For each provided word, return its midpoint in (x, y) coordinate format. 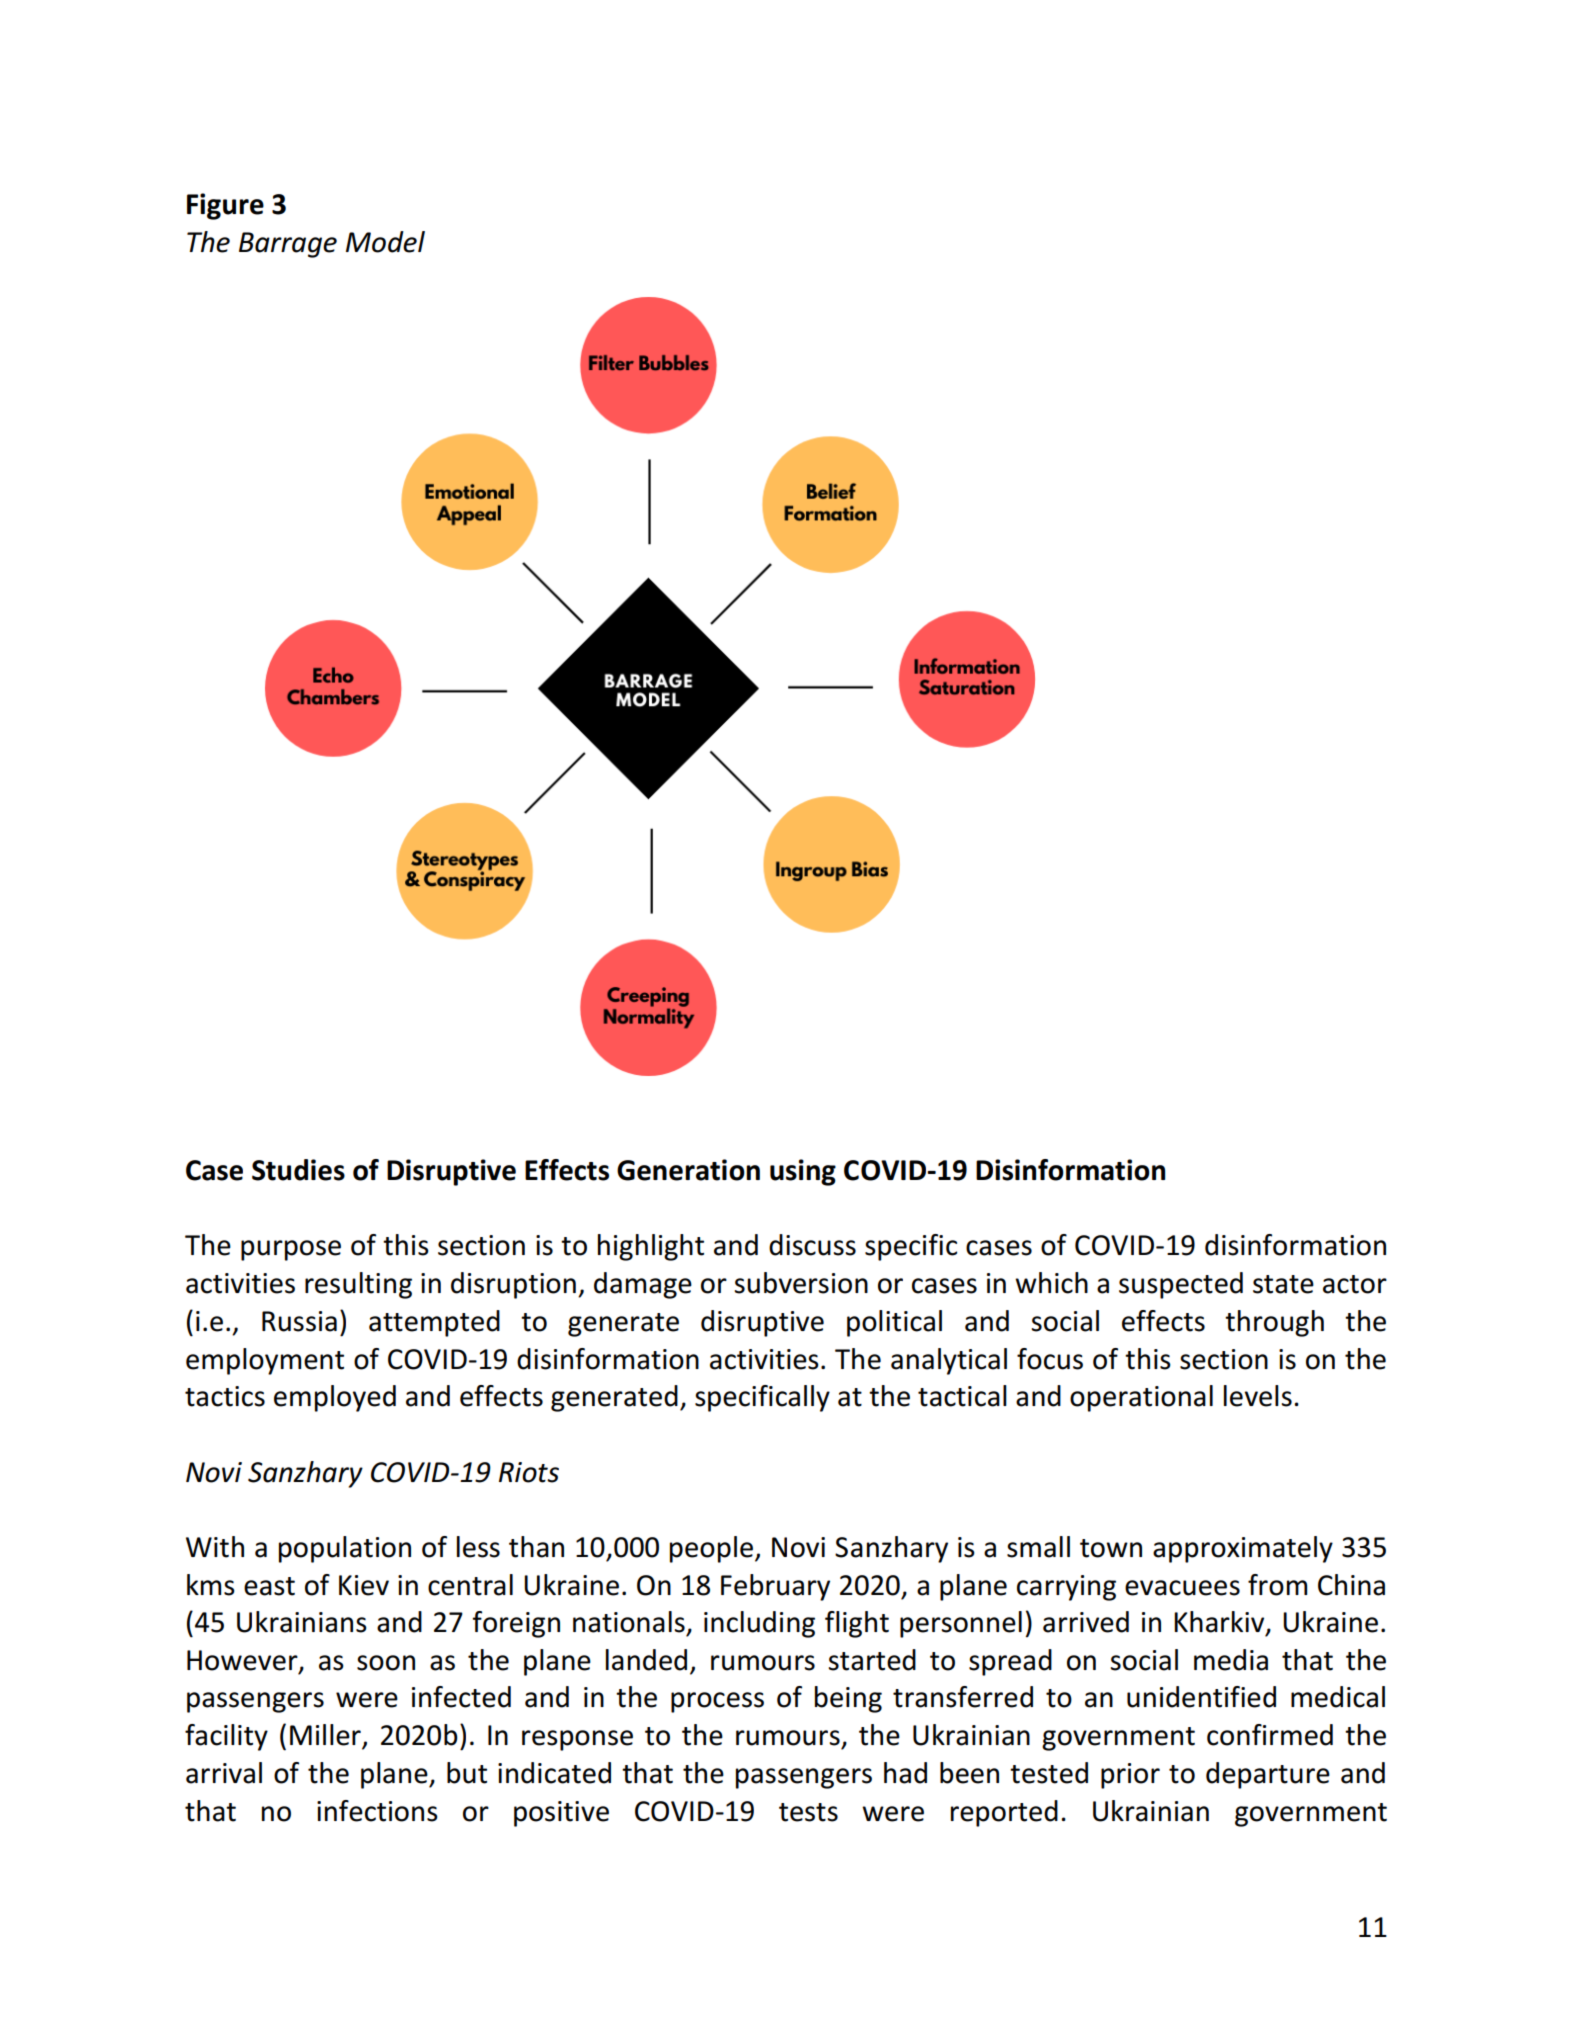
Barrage (288, 245)
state (1283, 1284)
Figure (225, 206)
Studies (298, 1170)
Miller (326, 1736)
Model (385, 242)
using (803, 1172)
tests (808, 1812)
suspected (1181, 1285)
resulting (358, 1285)
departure (1268, 1775)
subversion (801, 1283)
